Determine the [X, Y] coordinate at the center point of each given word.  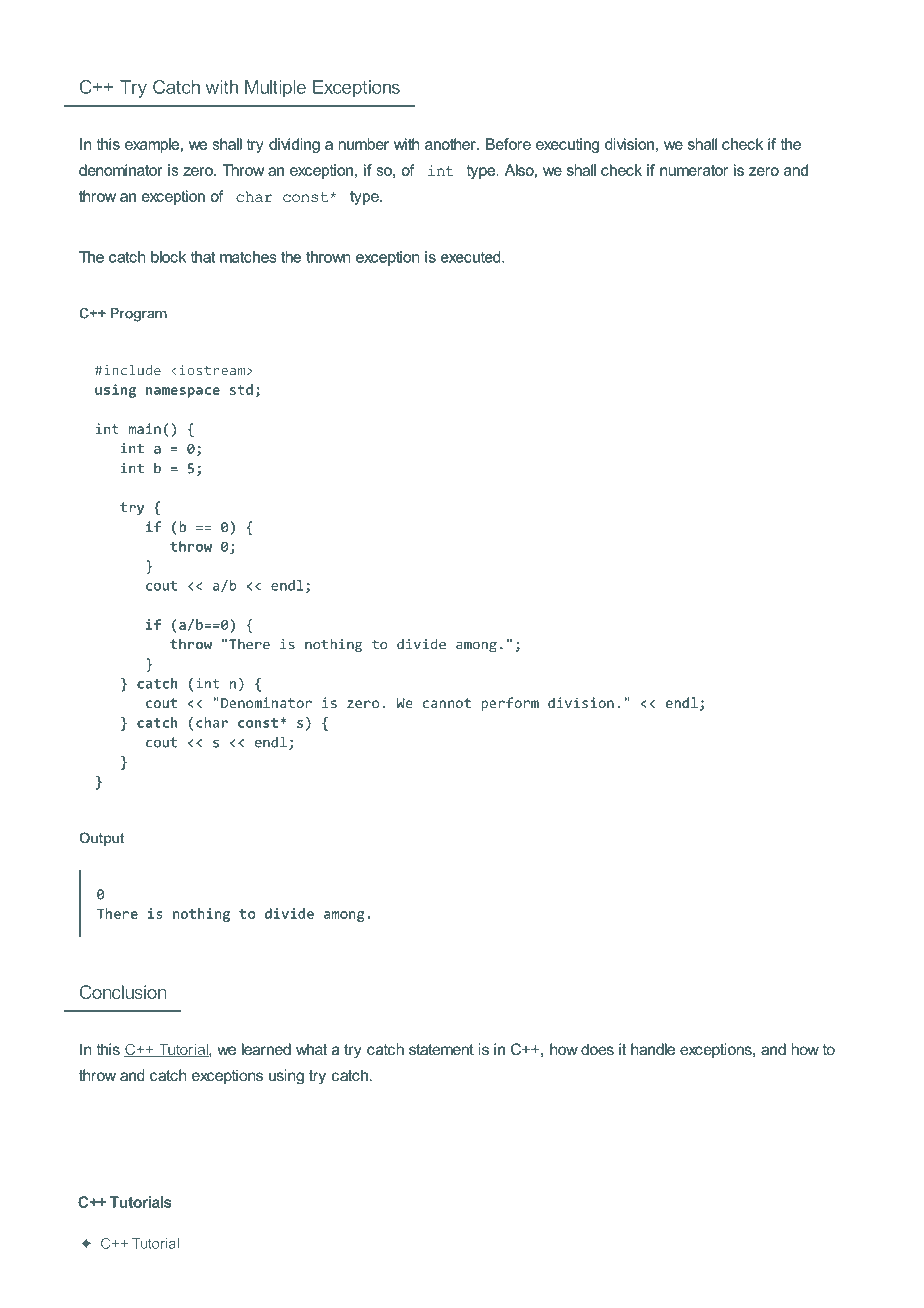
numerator [694, 170]
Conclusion [123, 992]
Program [138, 315]
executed [472, 257]
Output [102, 839]
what [312, 1049]
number [363, 144]
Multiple [275, 89]
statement [441, 1049]
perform [510, 704]
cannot [447, 703]
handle [653, 1049]
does [597, 1049]
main [145, 428]
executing [567, 145]
